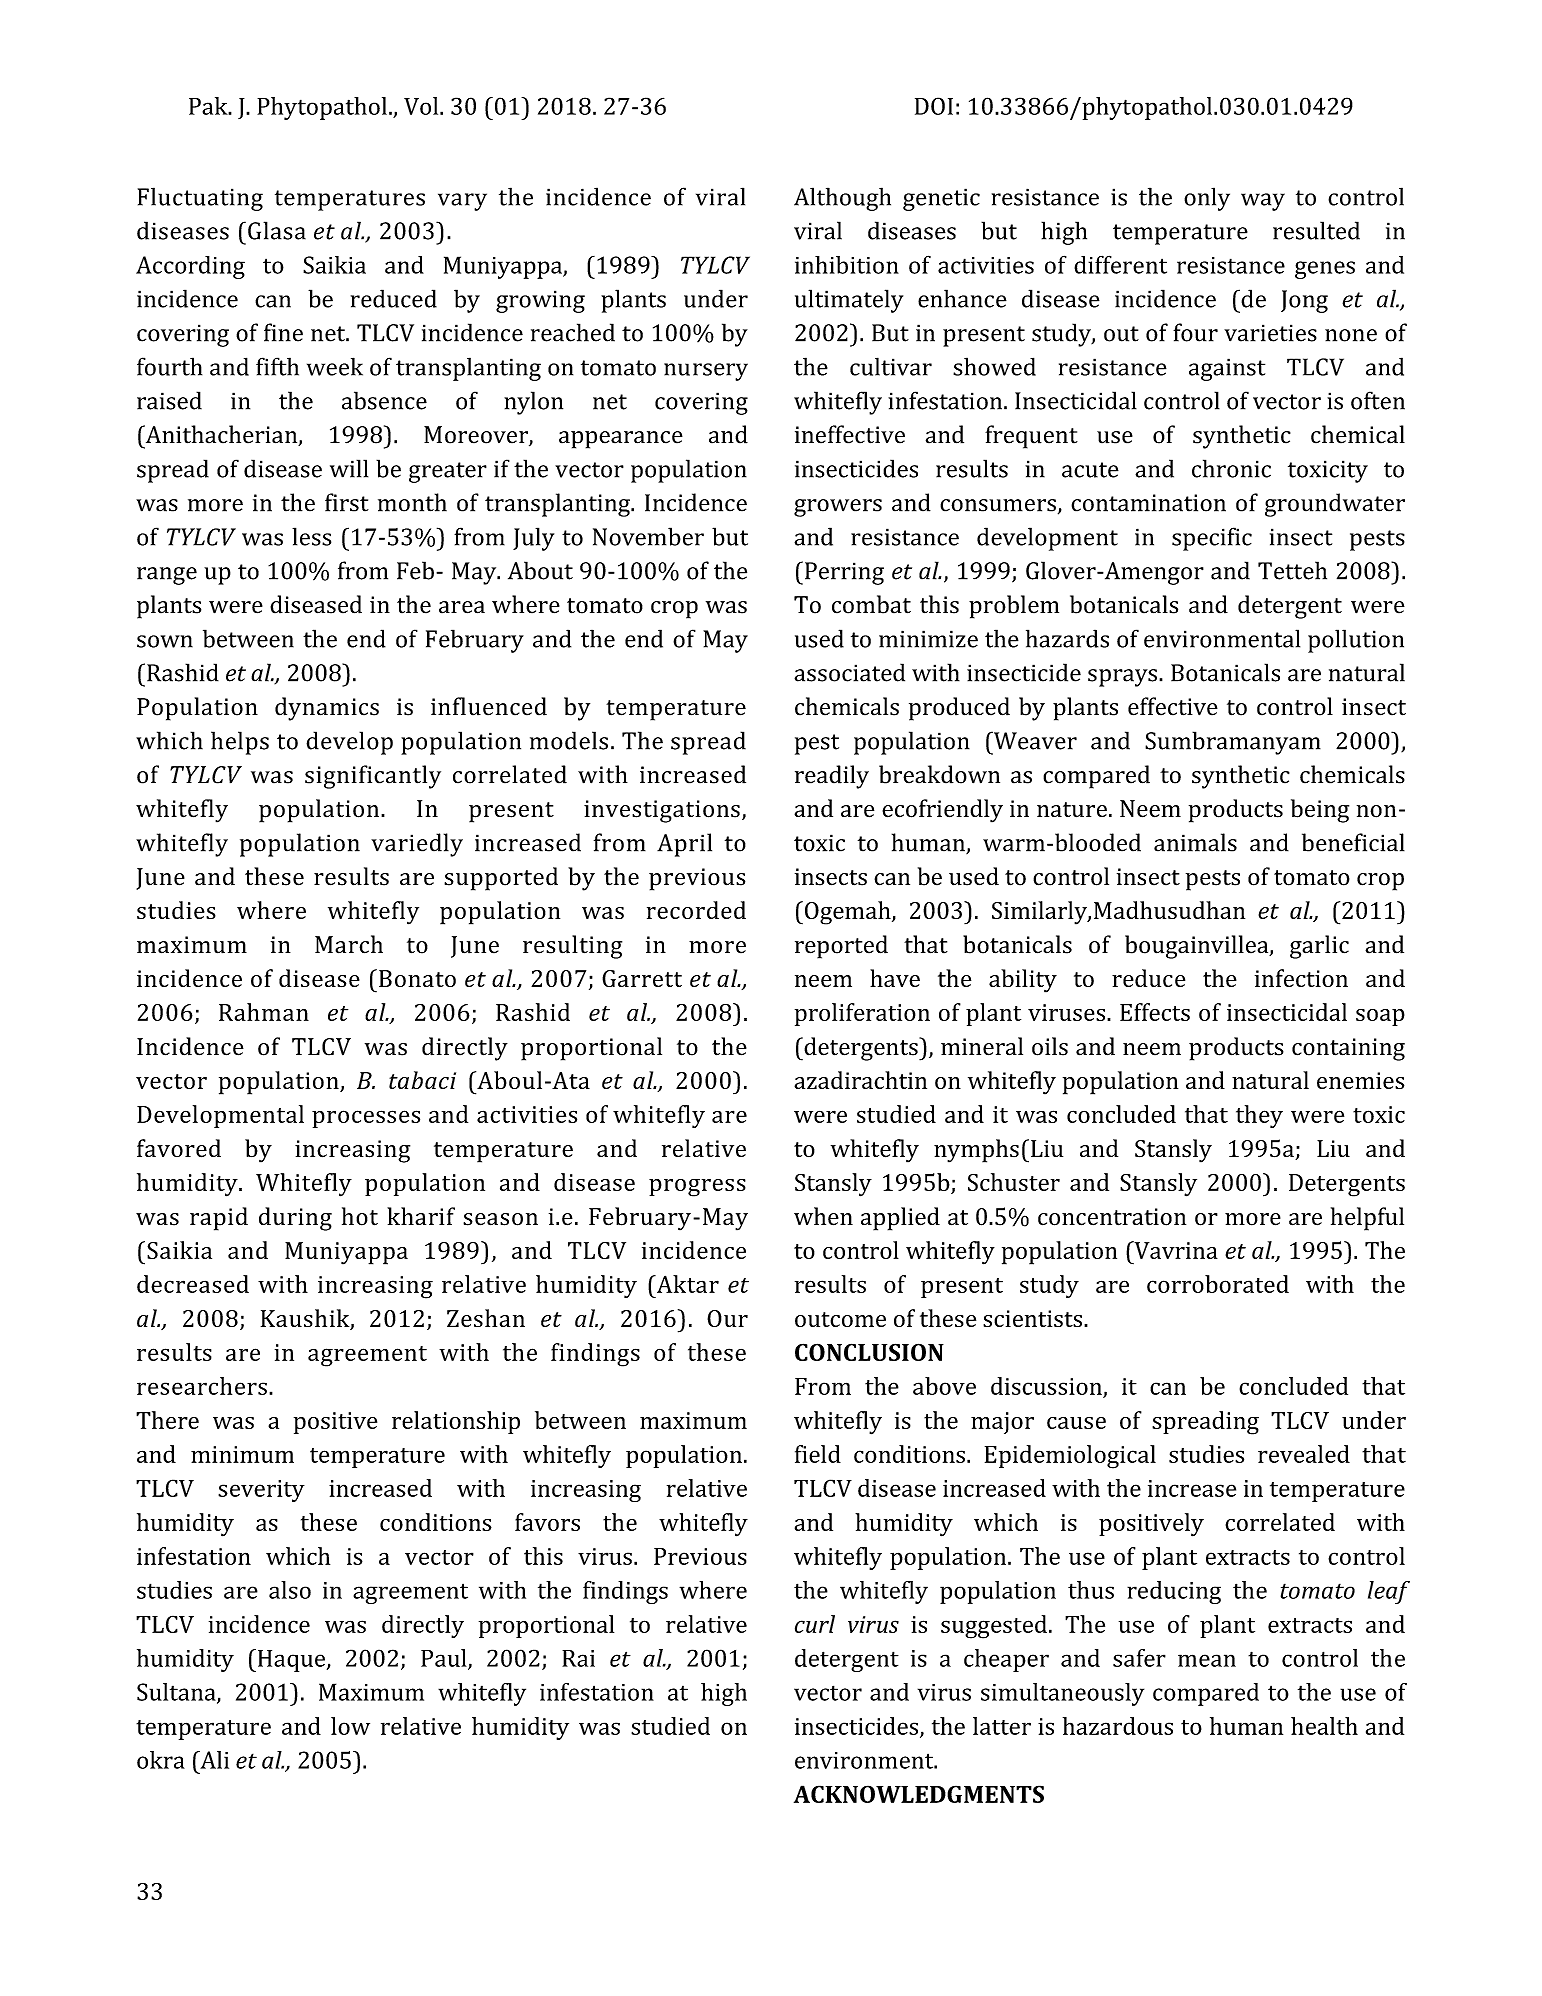 The image size is (1542, 1996). I want to click on way, so click(1263, 202).
